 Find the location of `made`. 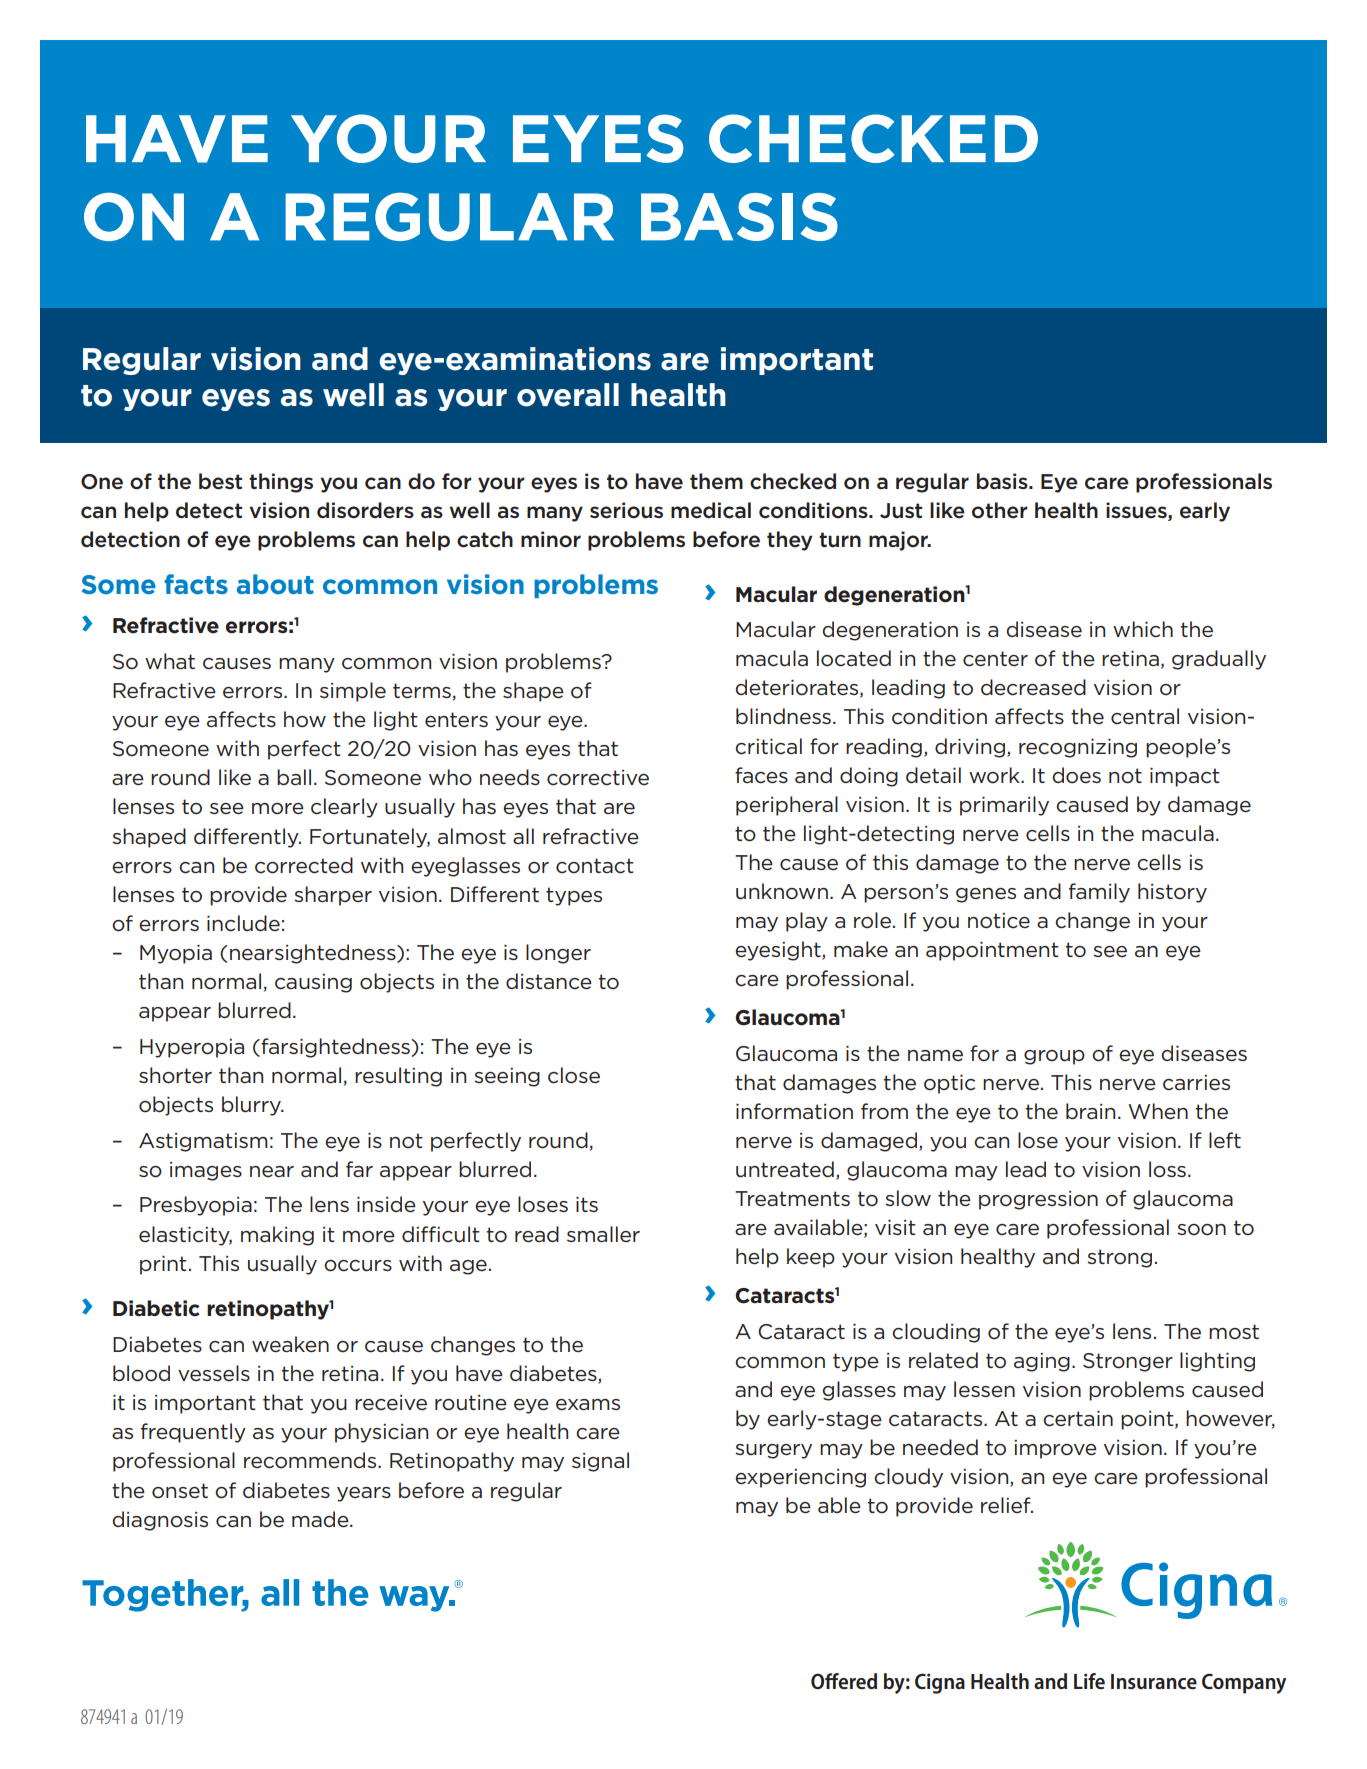

made is located at coordinates (321, 1519).
